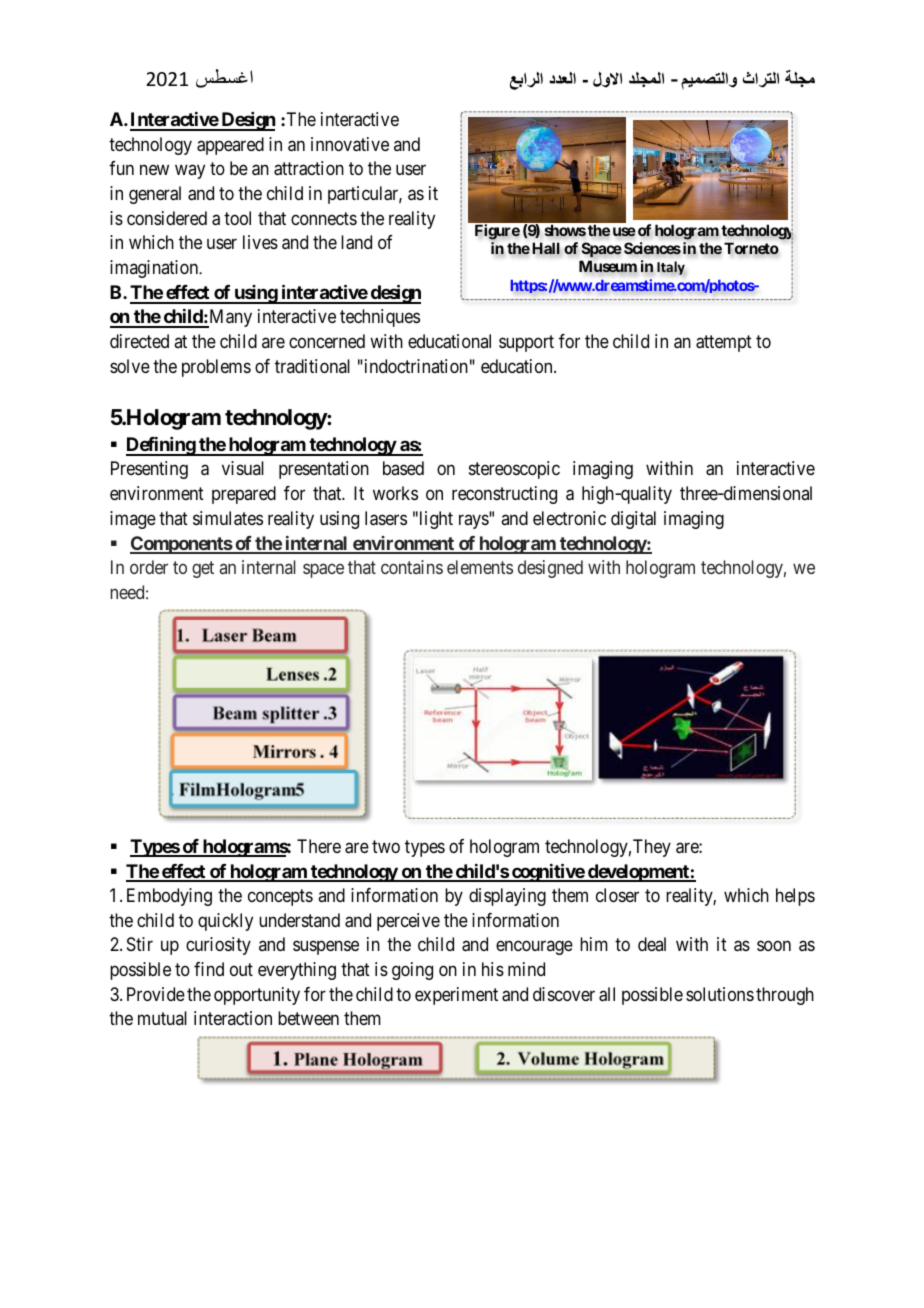  What do you see at coordinates (456, 996) in the screenshot?
I see `experiment` at bounding box center [456, 996].
